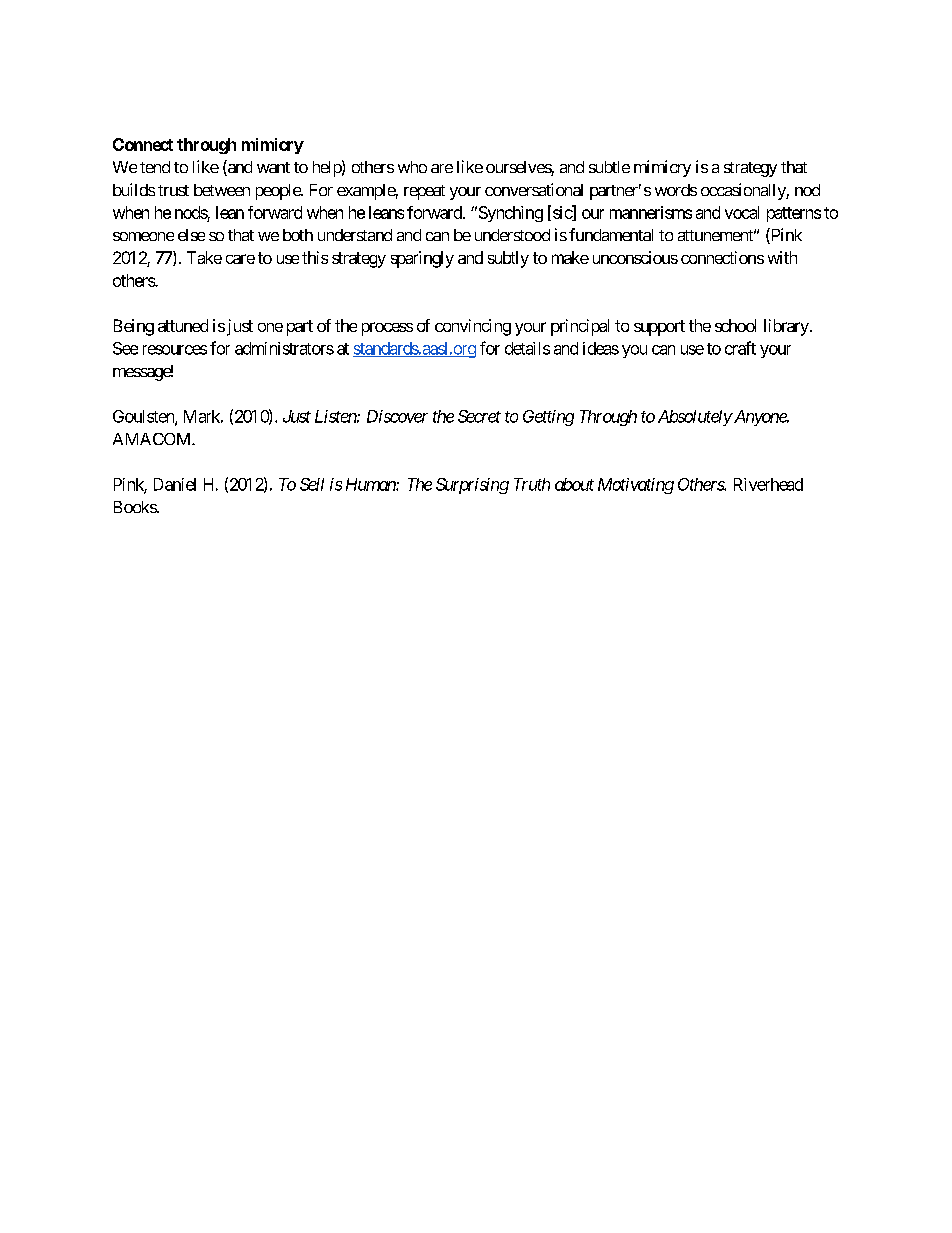  I want to click on subtle, so click(609, 167).
